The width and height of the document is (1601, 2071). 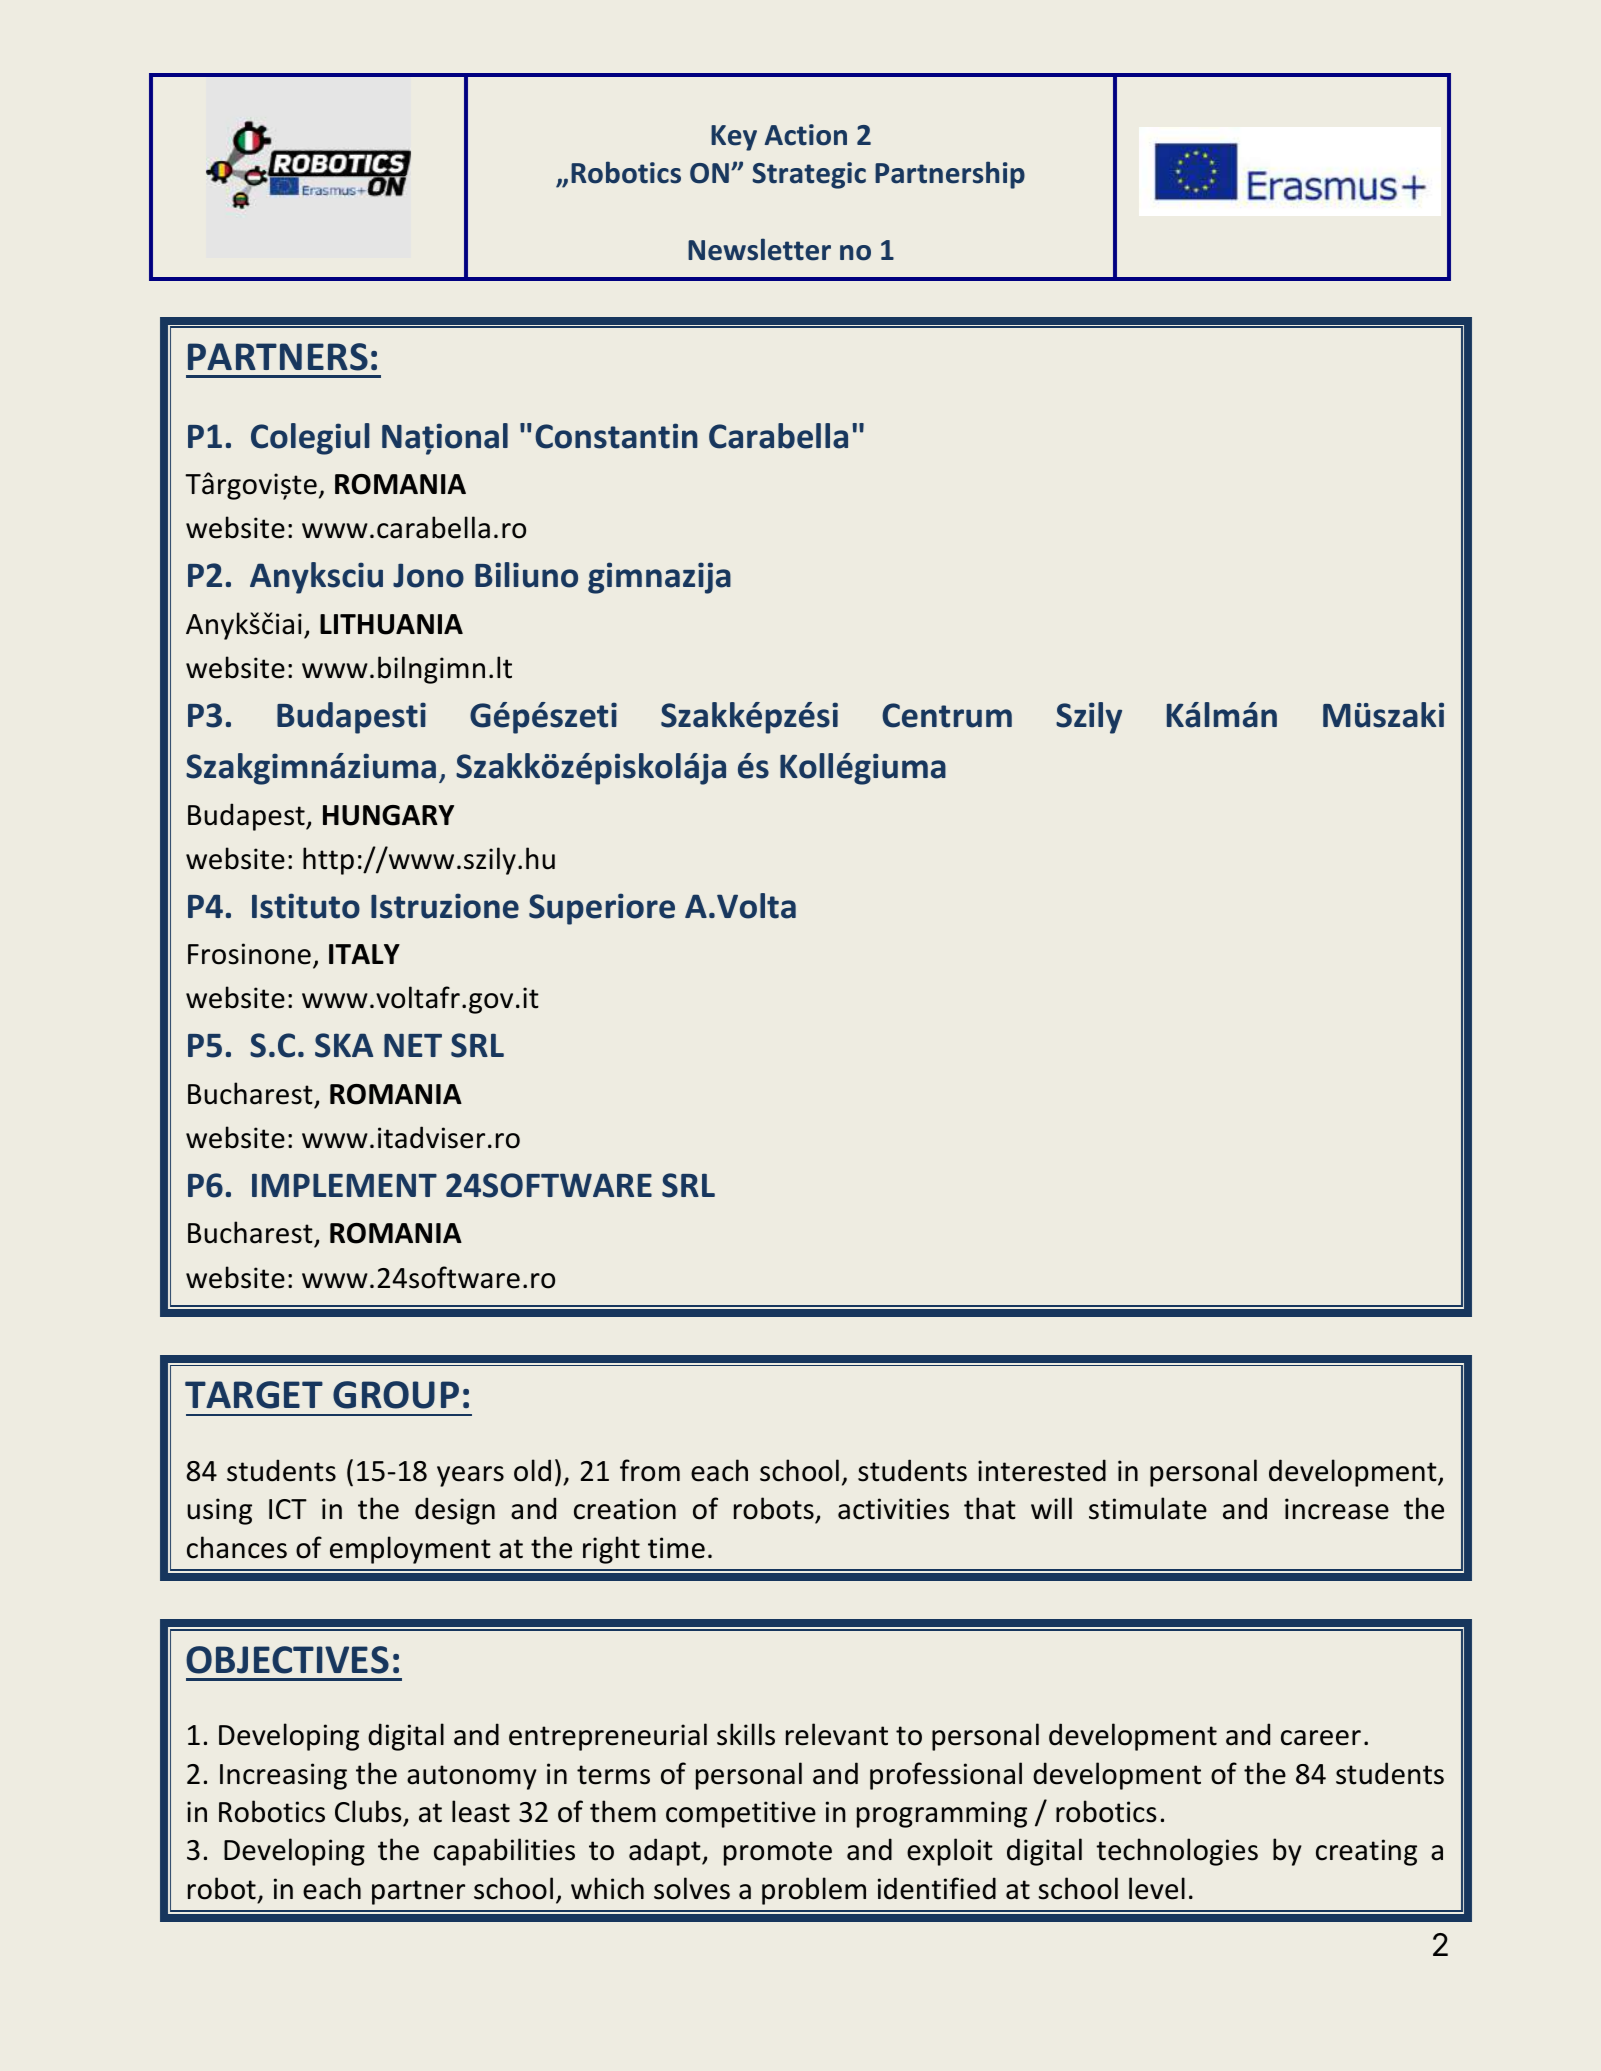 What do you see at coordinates (1337, 1509) in the document?
I see `increase` at bounding box center [1337, 1509].
